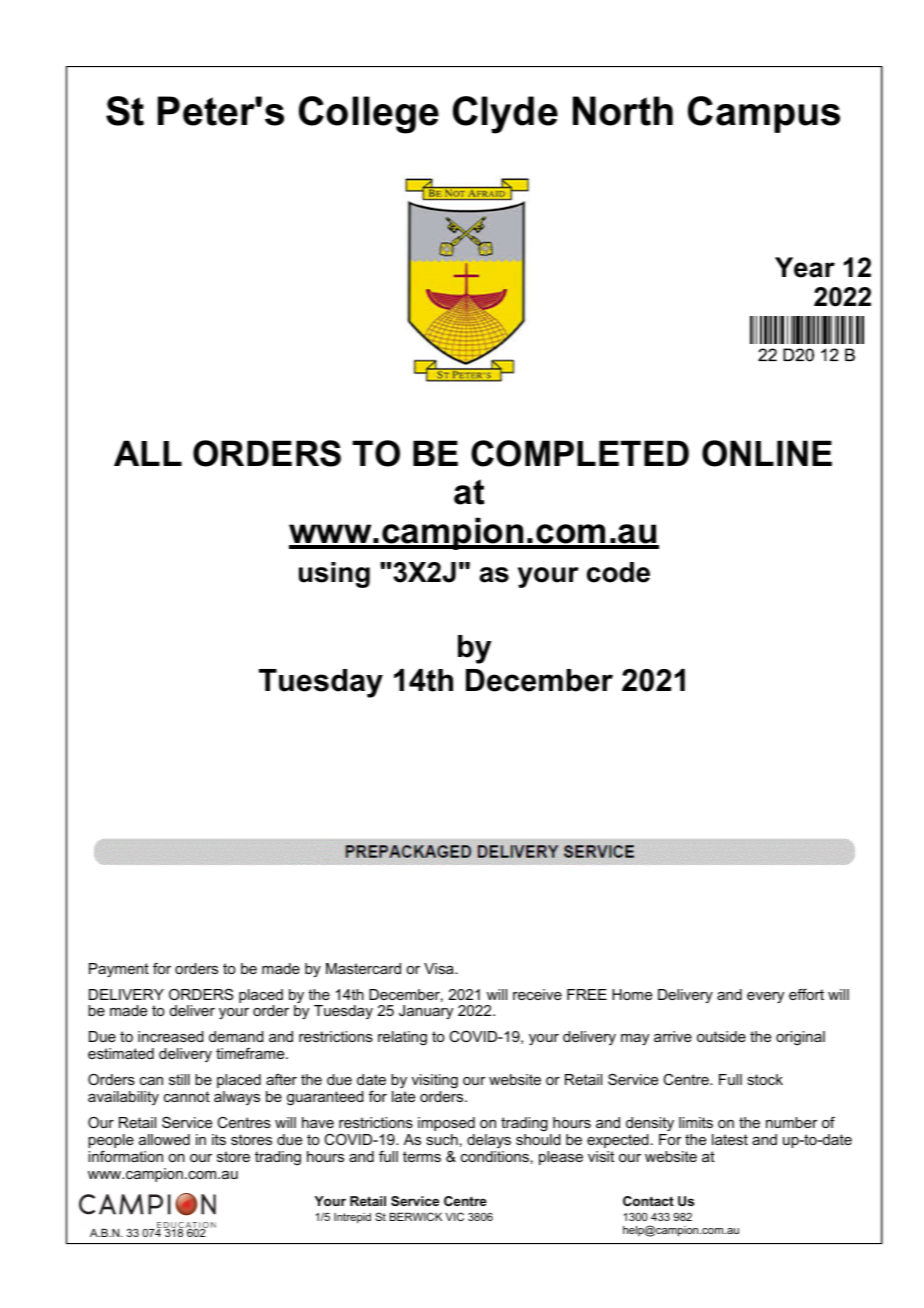  What do you see at coordinates (369, 115) in the page?
I see `College` at bounding box center [369, 115].
